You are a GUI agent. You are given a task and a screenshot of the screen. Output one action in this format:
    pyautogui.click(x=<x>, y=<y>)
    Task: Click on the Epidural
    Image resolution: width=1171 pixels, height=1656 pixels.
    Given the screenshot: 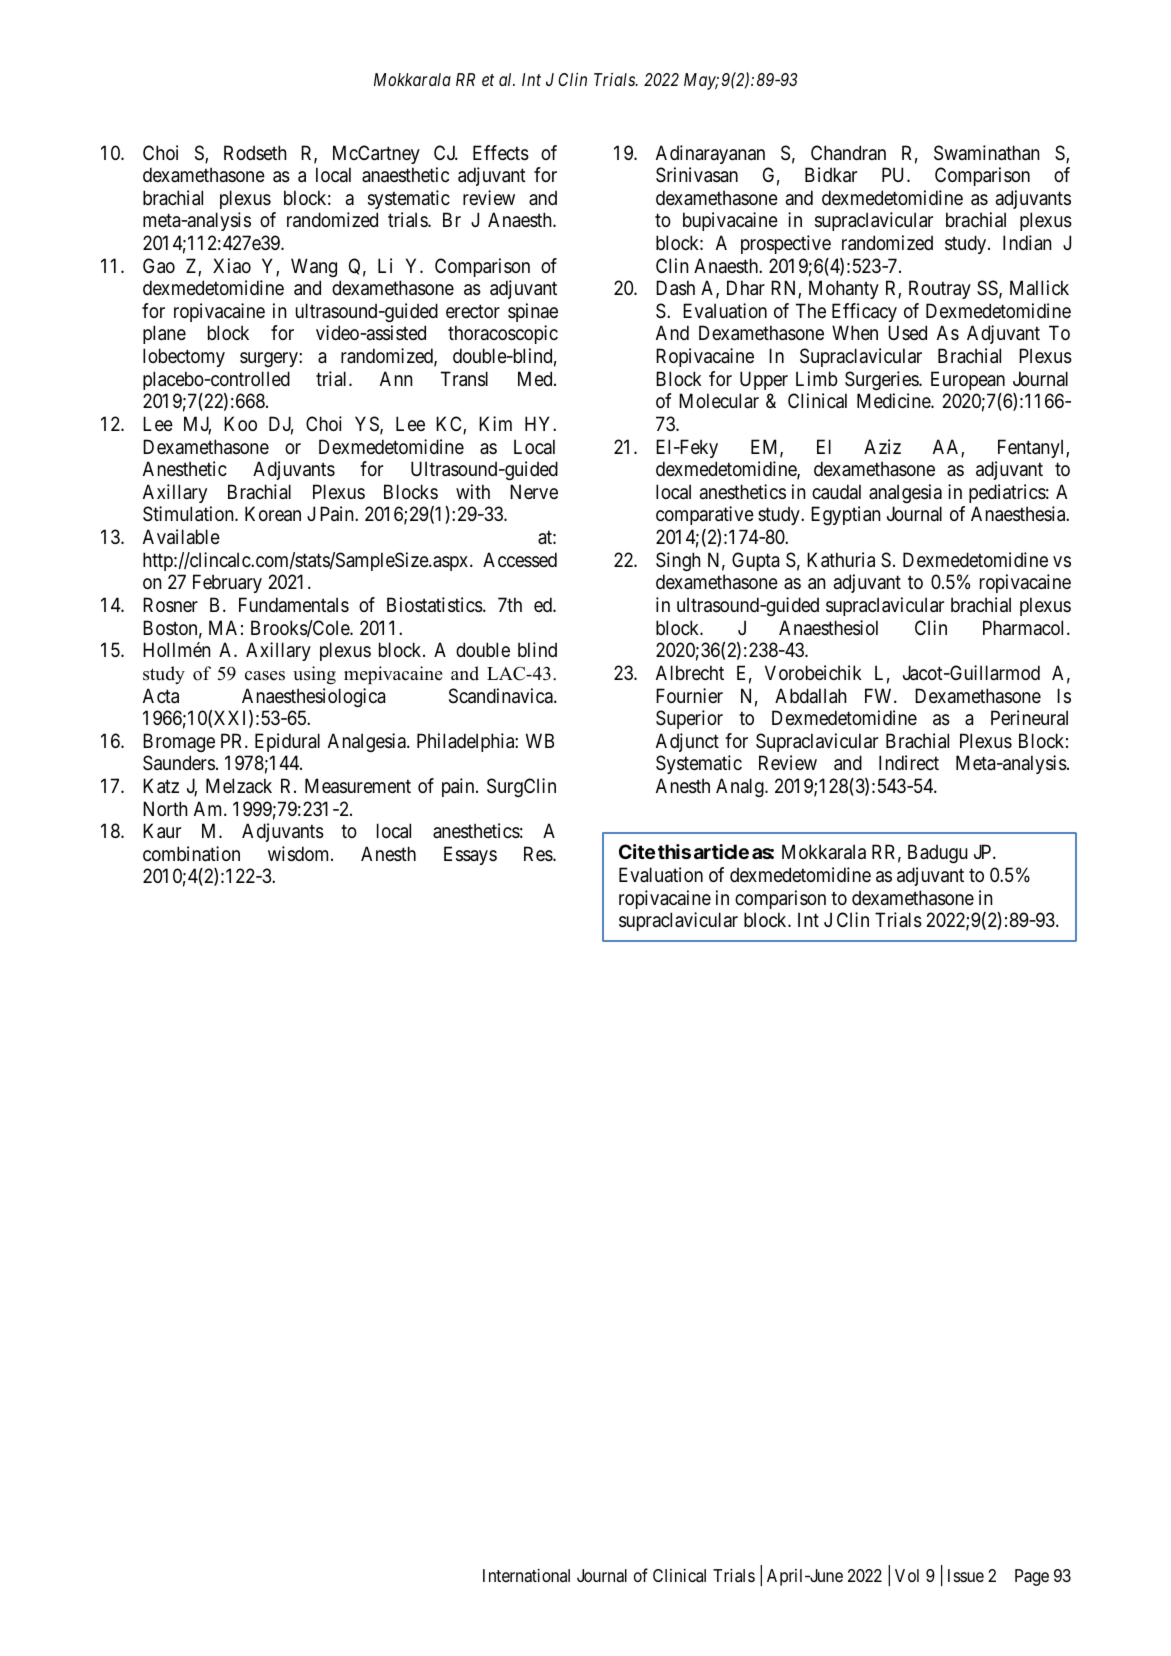 What is the action you would take?
    pyautogui.click(x=287, y=742)
